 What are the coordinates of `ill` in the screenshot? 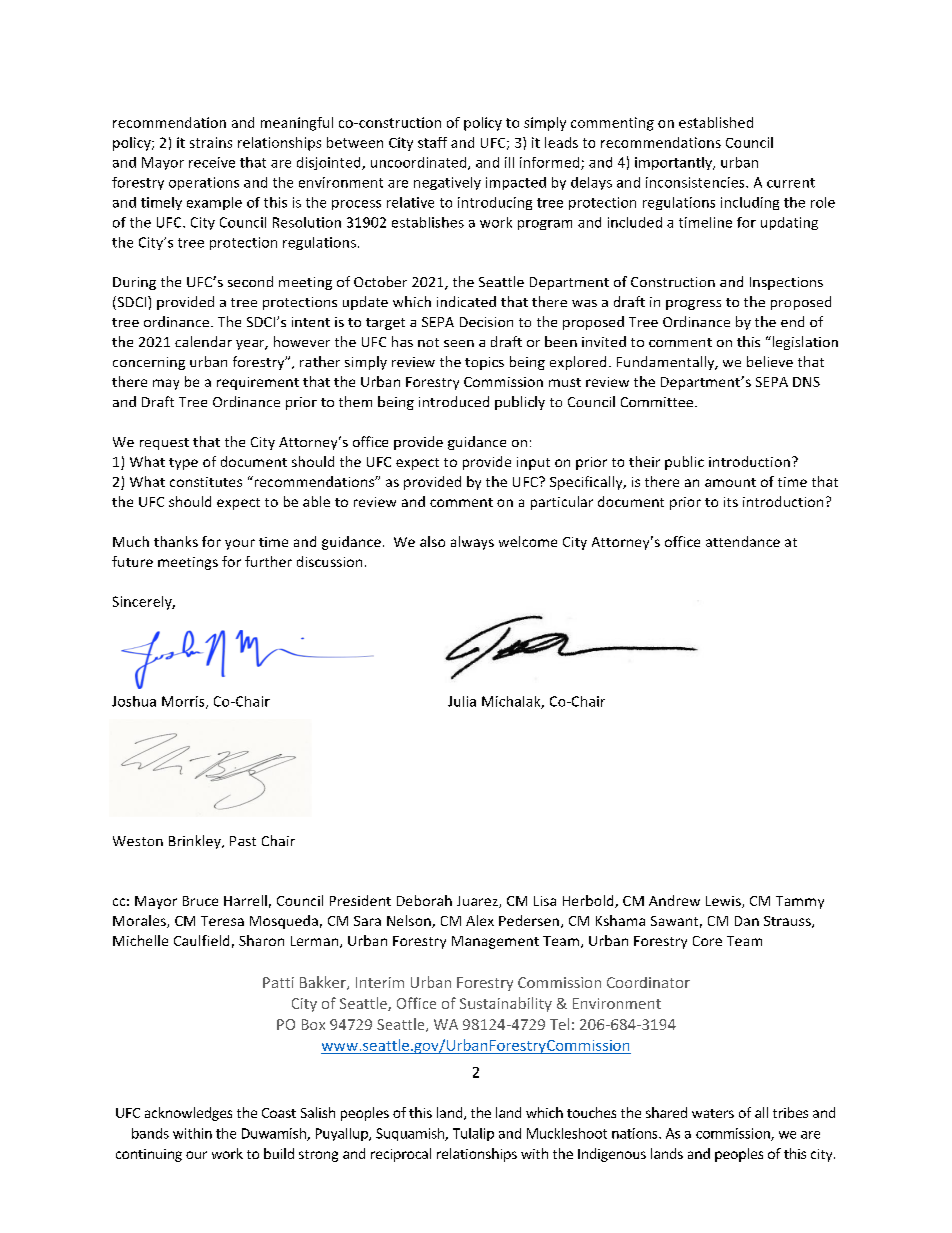 It's located at (509, 162).
